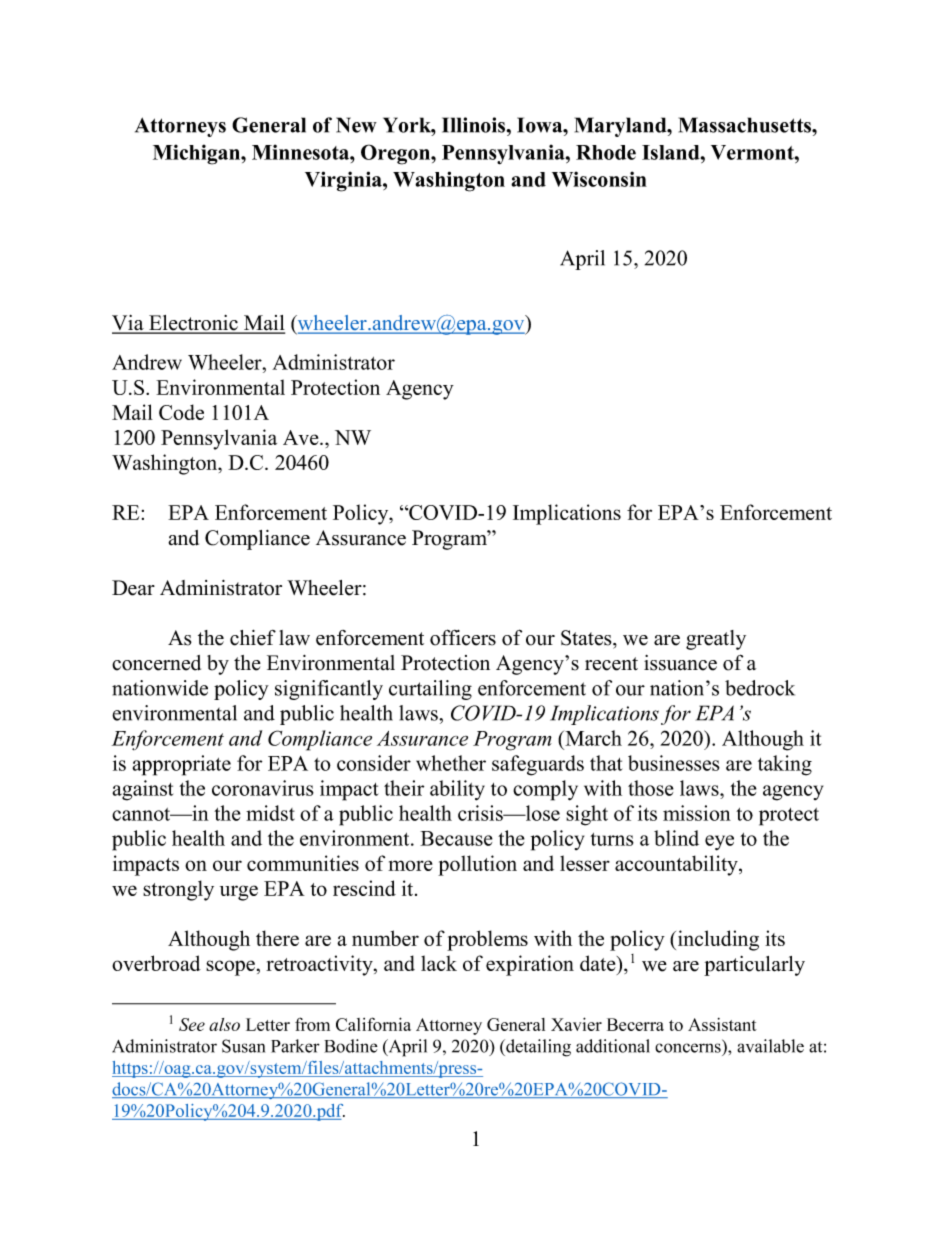  I want to click on Wisconsin, so click(599, 179).
